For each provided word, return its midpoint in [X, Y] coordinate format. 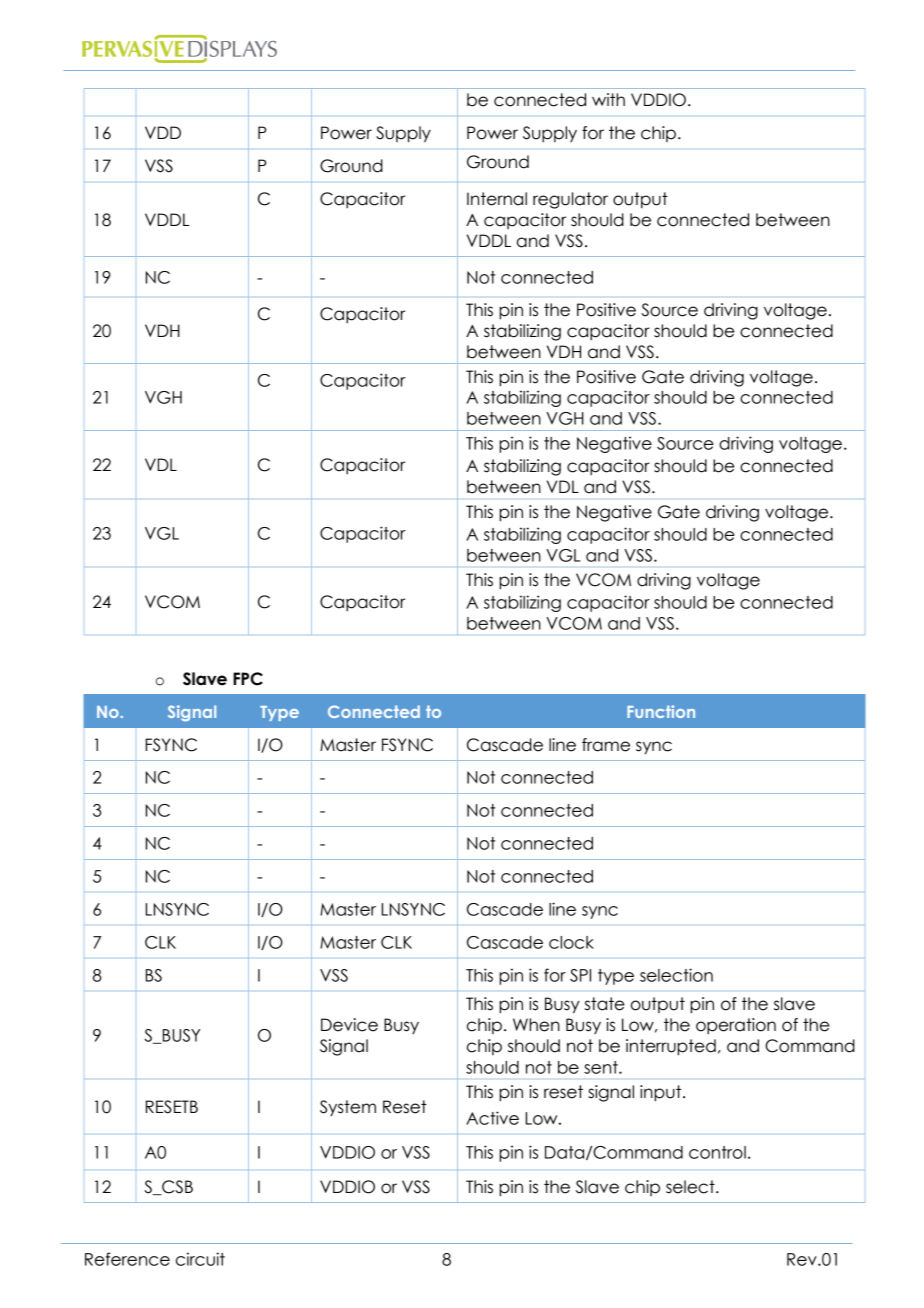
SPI [580, 975]
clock [571, 942]
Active [492, 1118]
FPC [248, 679]
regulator [570, 200]
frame [606, 745]
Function [661, 711]
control [717, 1152]
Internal [497, 199]
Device [349, 1025]
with [608, 99]
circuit [200, 1259]
